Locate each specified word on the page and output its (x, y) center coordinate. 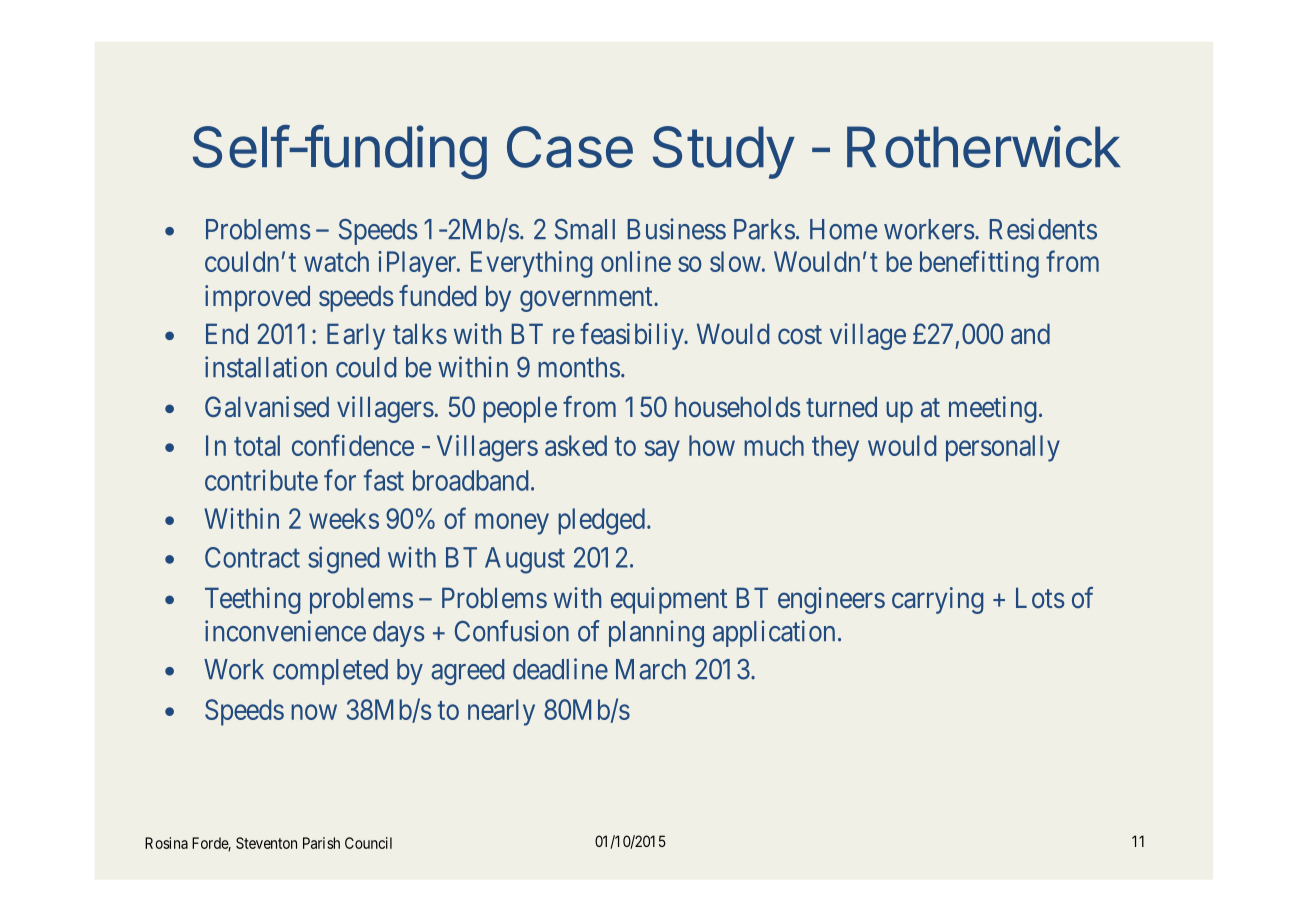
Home (843, 229)
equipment (669, 600)
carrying (938, 600)
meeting (993, 409)
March (651, 669)
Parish (321, 843)
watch (336, 261)
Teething (253, 600)
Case (570, 147)
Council (368, 843)
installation (266, 367)
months (579, 367)
